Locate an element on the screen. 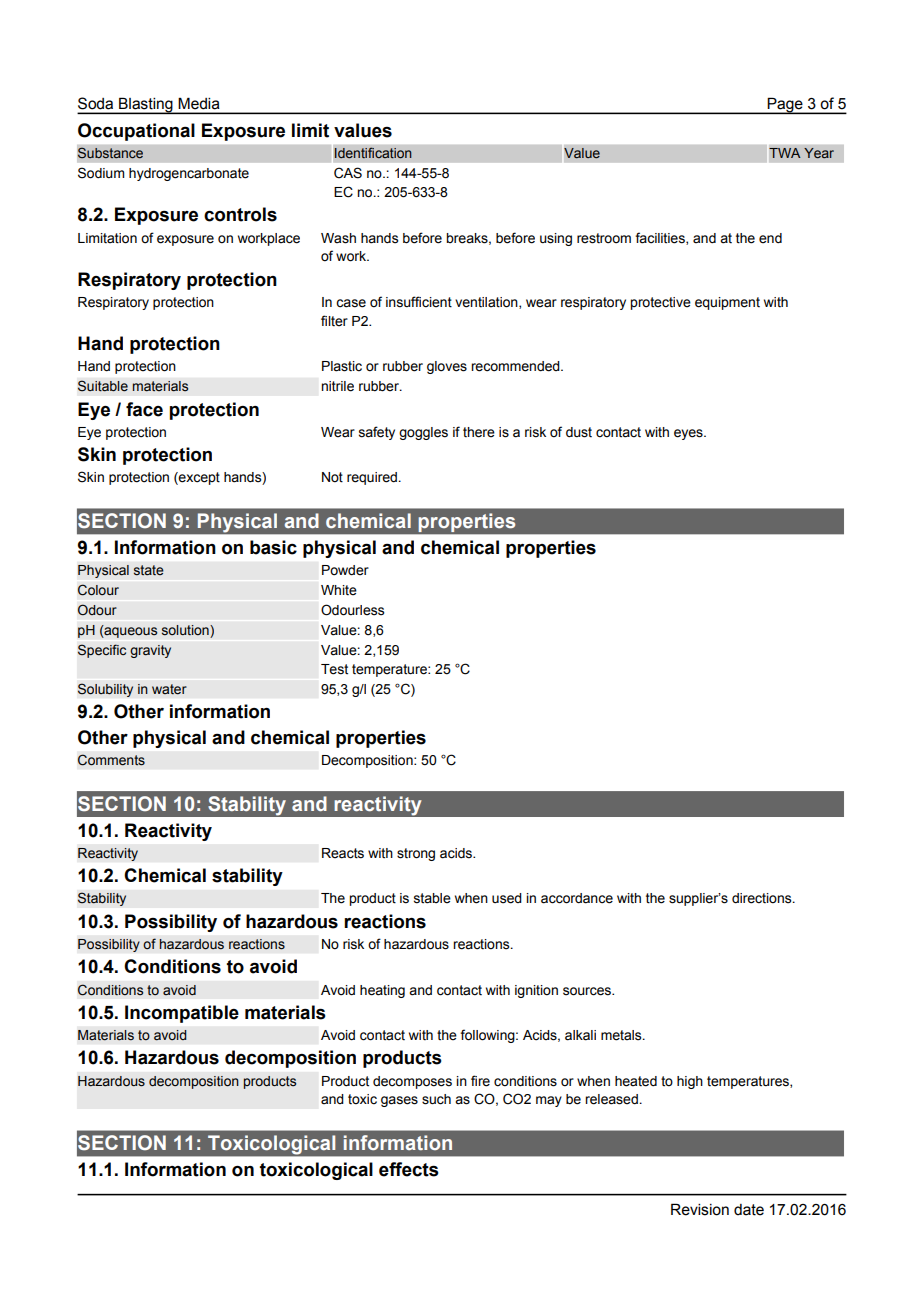 The height and width of the screenshot is (1308, 924). Incompatible is located at coordinates (182, 1014).
